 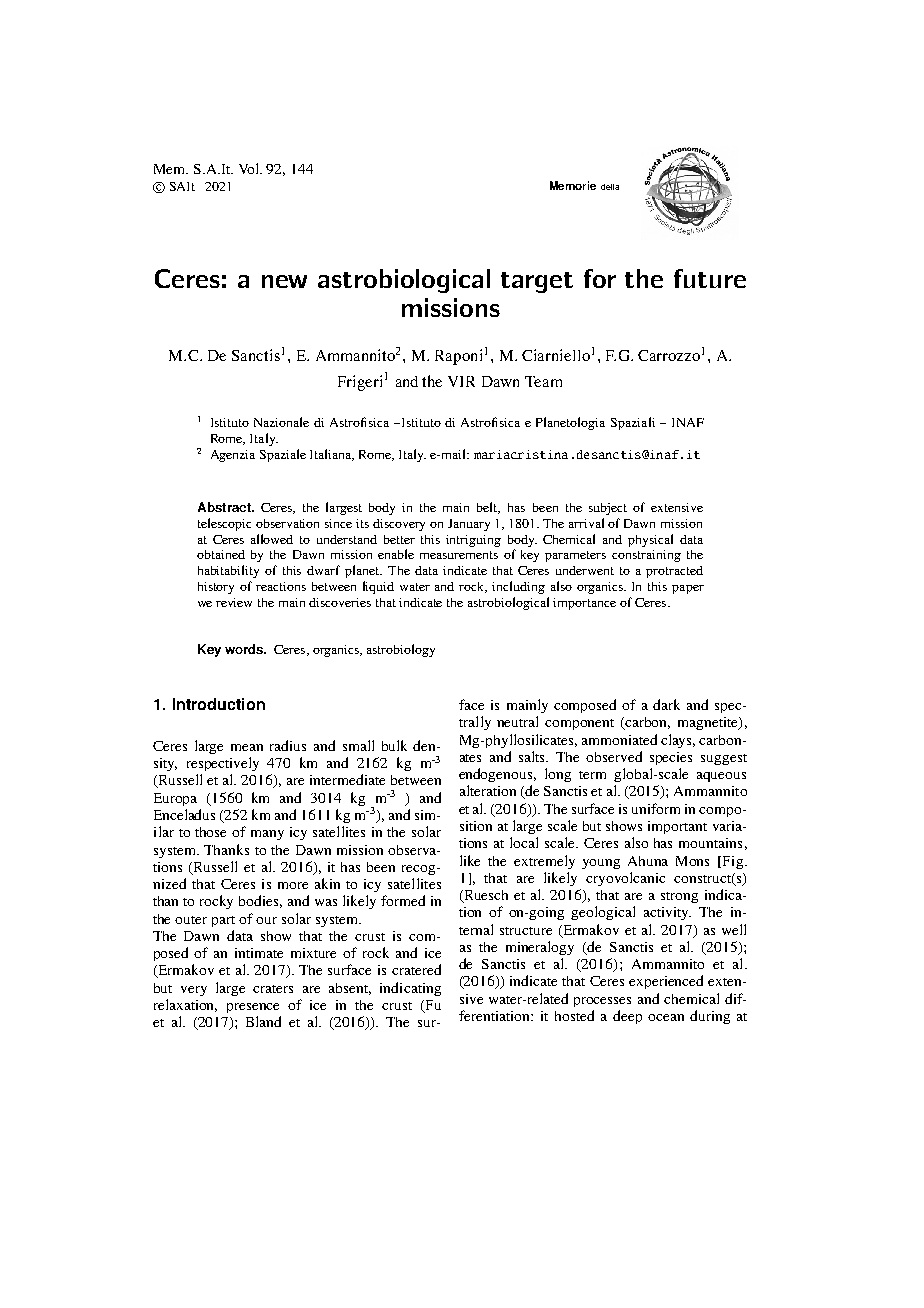 What do you see at coordinates (284, 281) in the page?
I see `new` at bounding box center [284, 281].
